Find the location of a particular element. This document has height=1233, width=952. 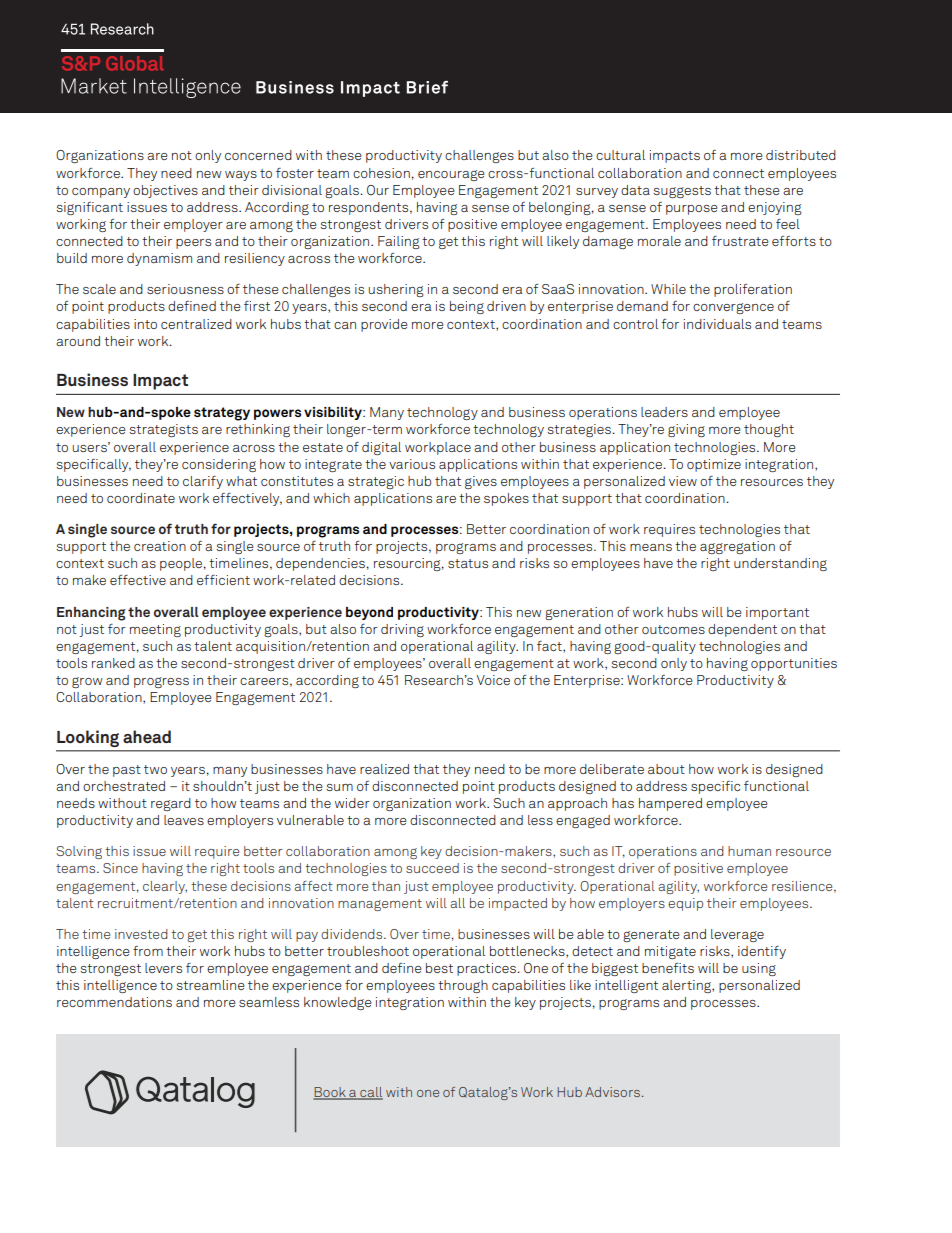

objectives is located at coordinates (165, 191).
